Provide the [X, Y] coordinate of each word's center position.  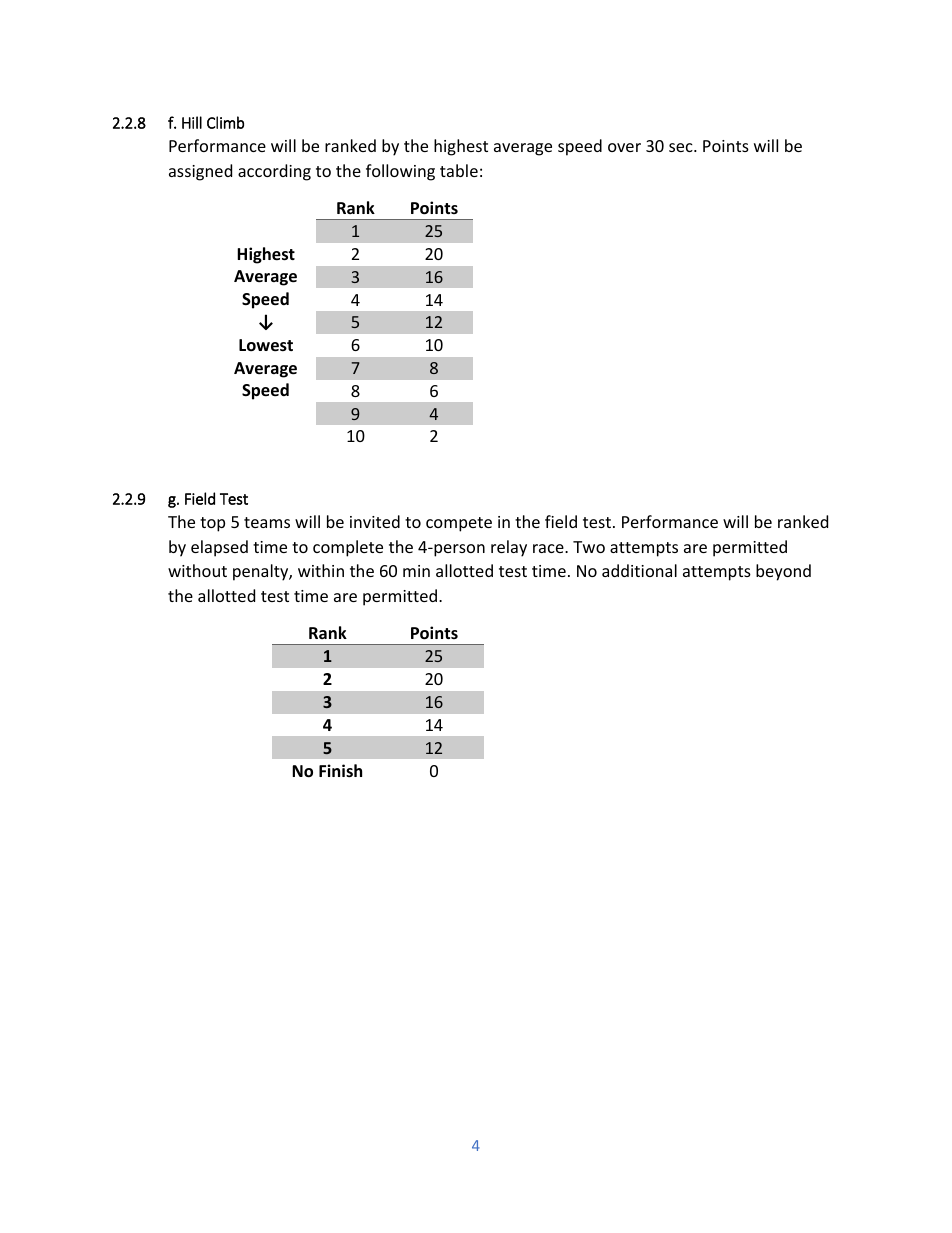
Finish [340, 770]
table [459, 170]
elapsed [219, 548]
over [624, 147]
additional [639, 570]
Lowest [266, 345]
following [400, 172]
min [416, 571]
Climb [225, 122]
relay [509, 548]
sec [682, 147]
